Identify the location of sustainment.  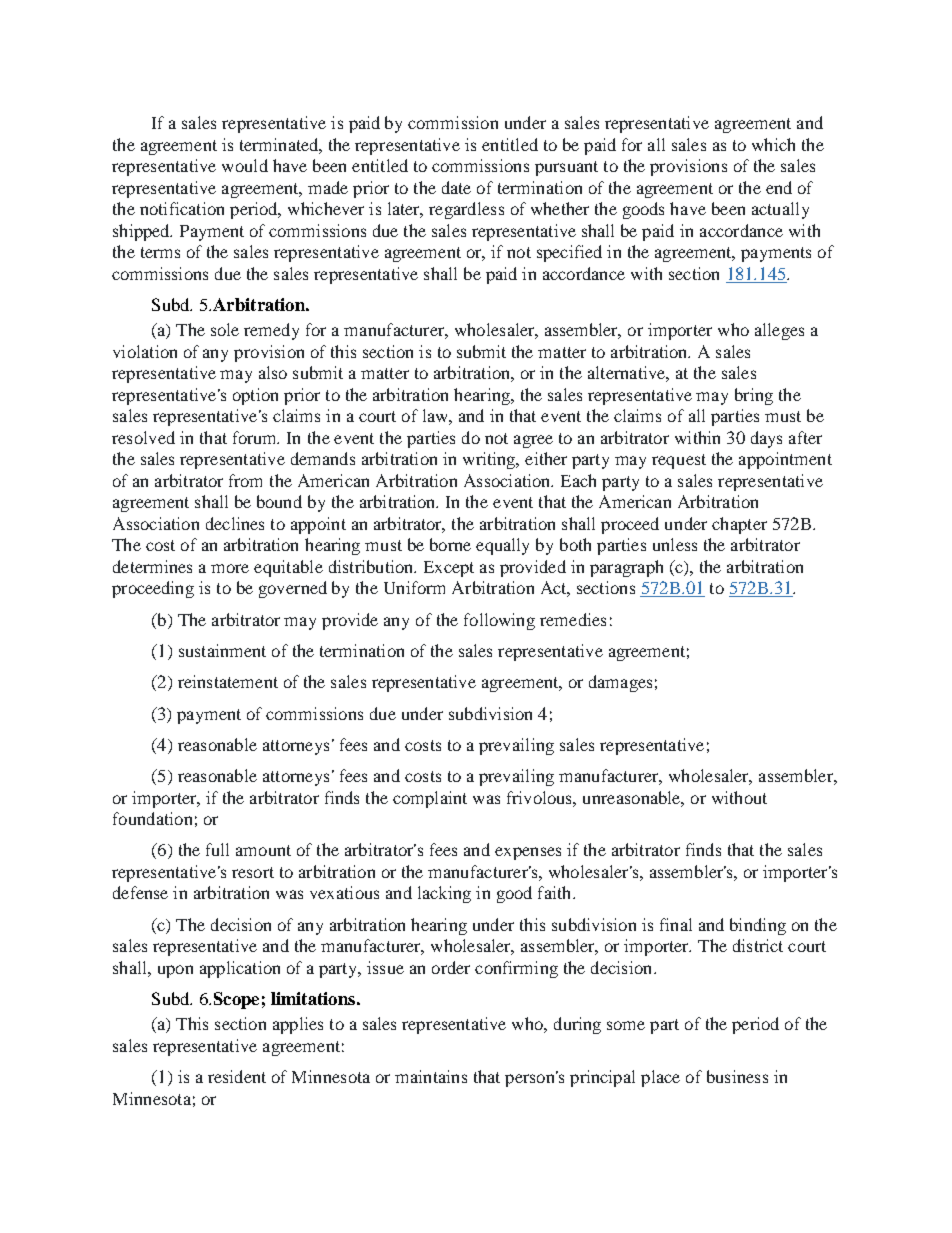
(222, 650).
